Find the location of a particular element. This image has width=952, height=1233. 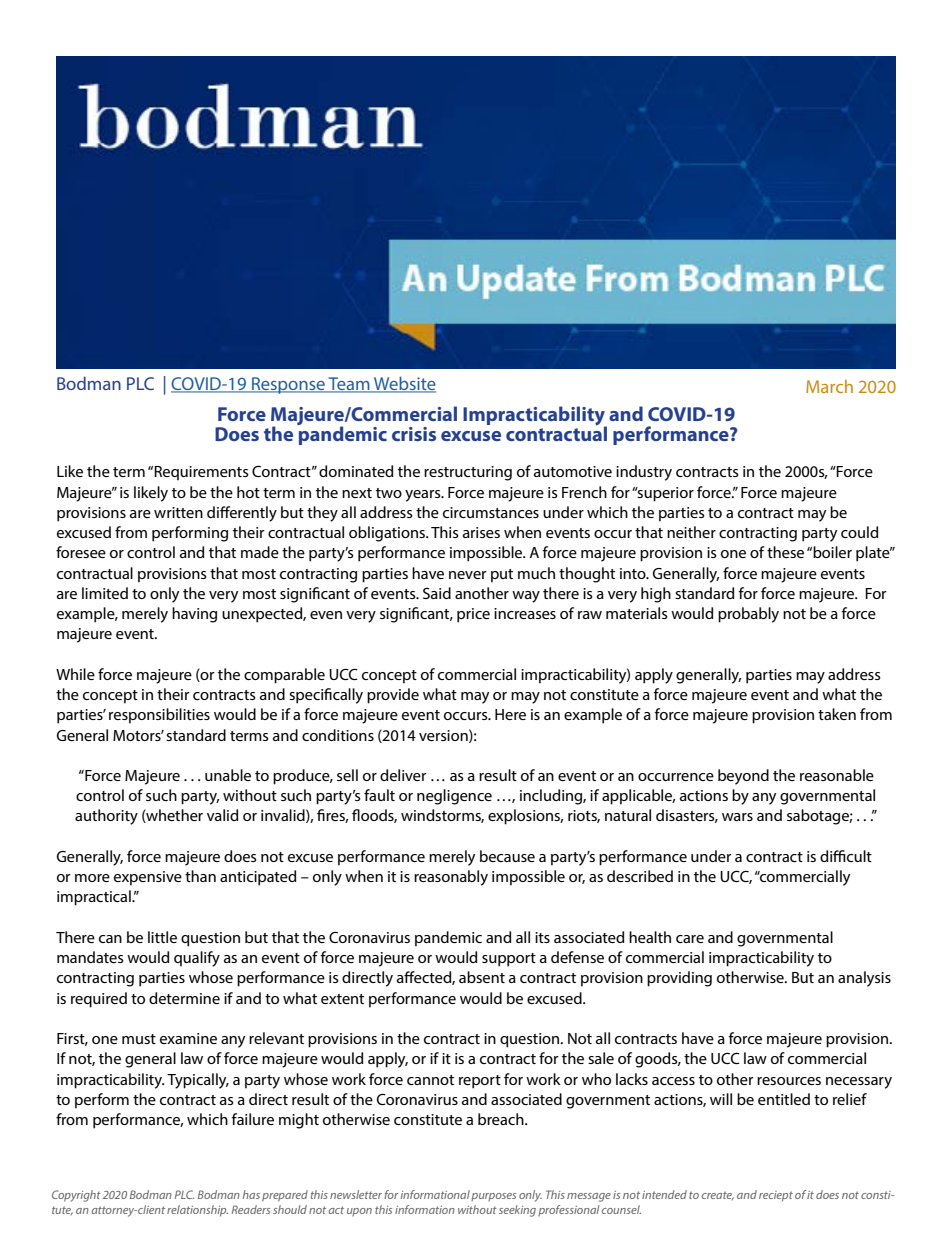

March is located at coordinates (829, 386).
